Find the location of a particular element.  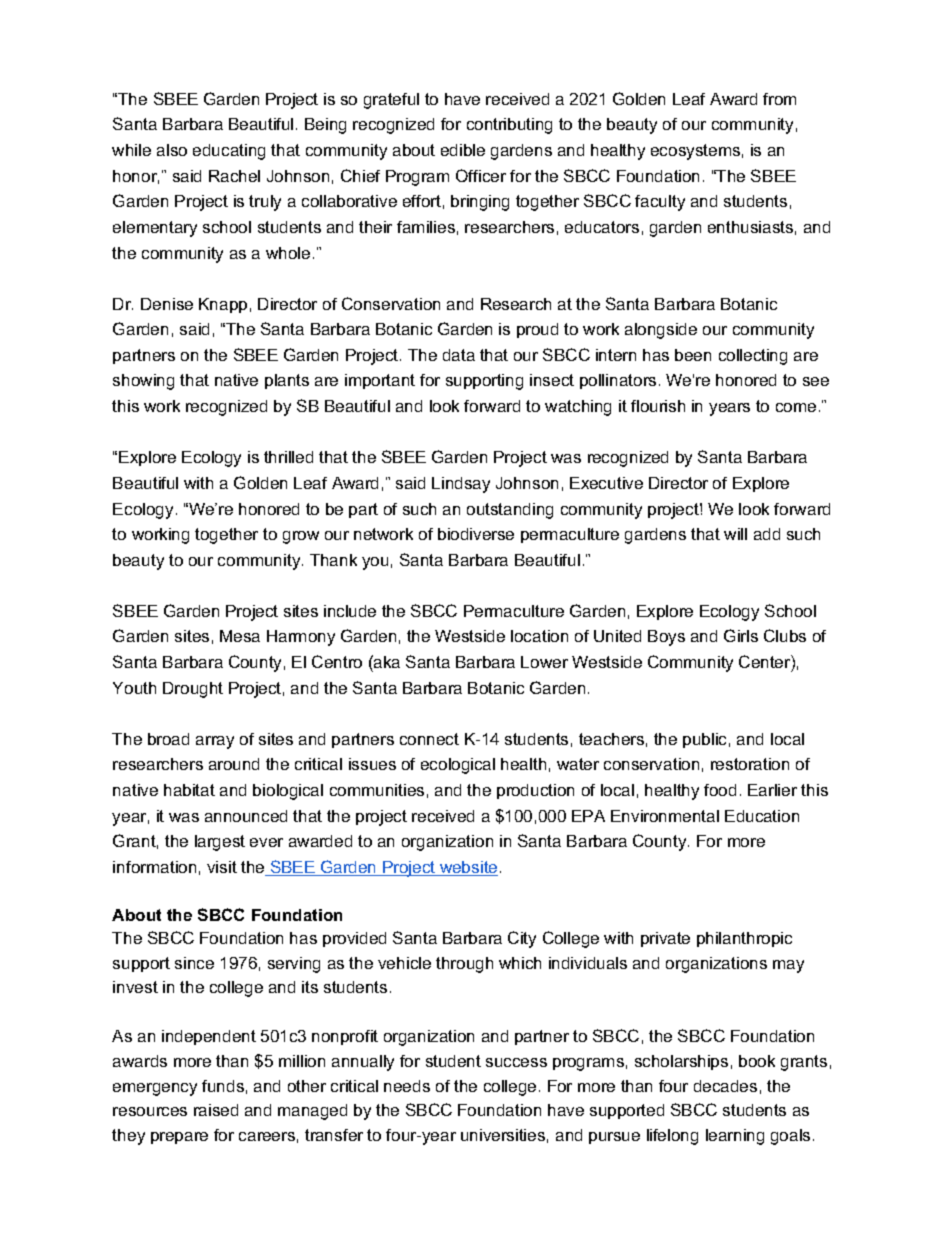

needs is located at coordinates (407, 1086).
